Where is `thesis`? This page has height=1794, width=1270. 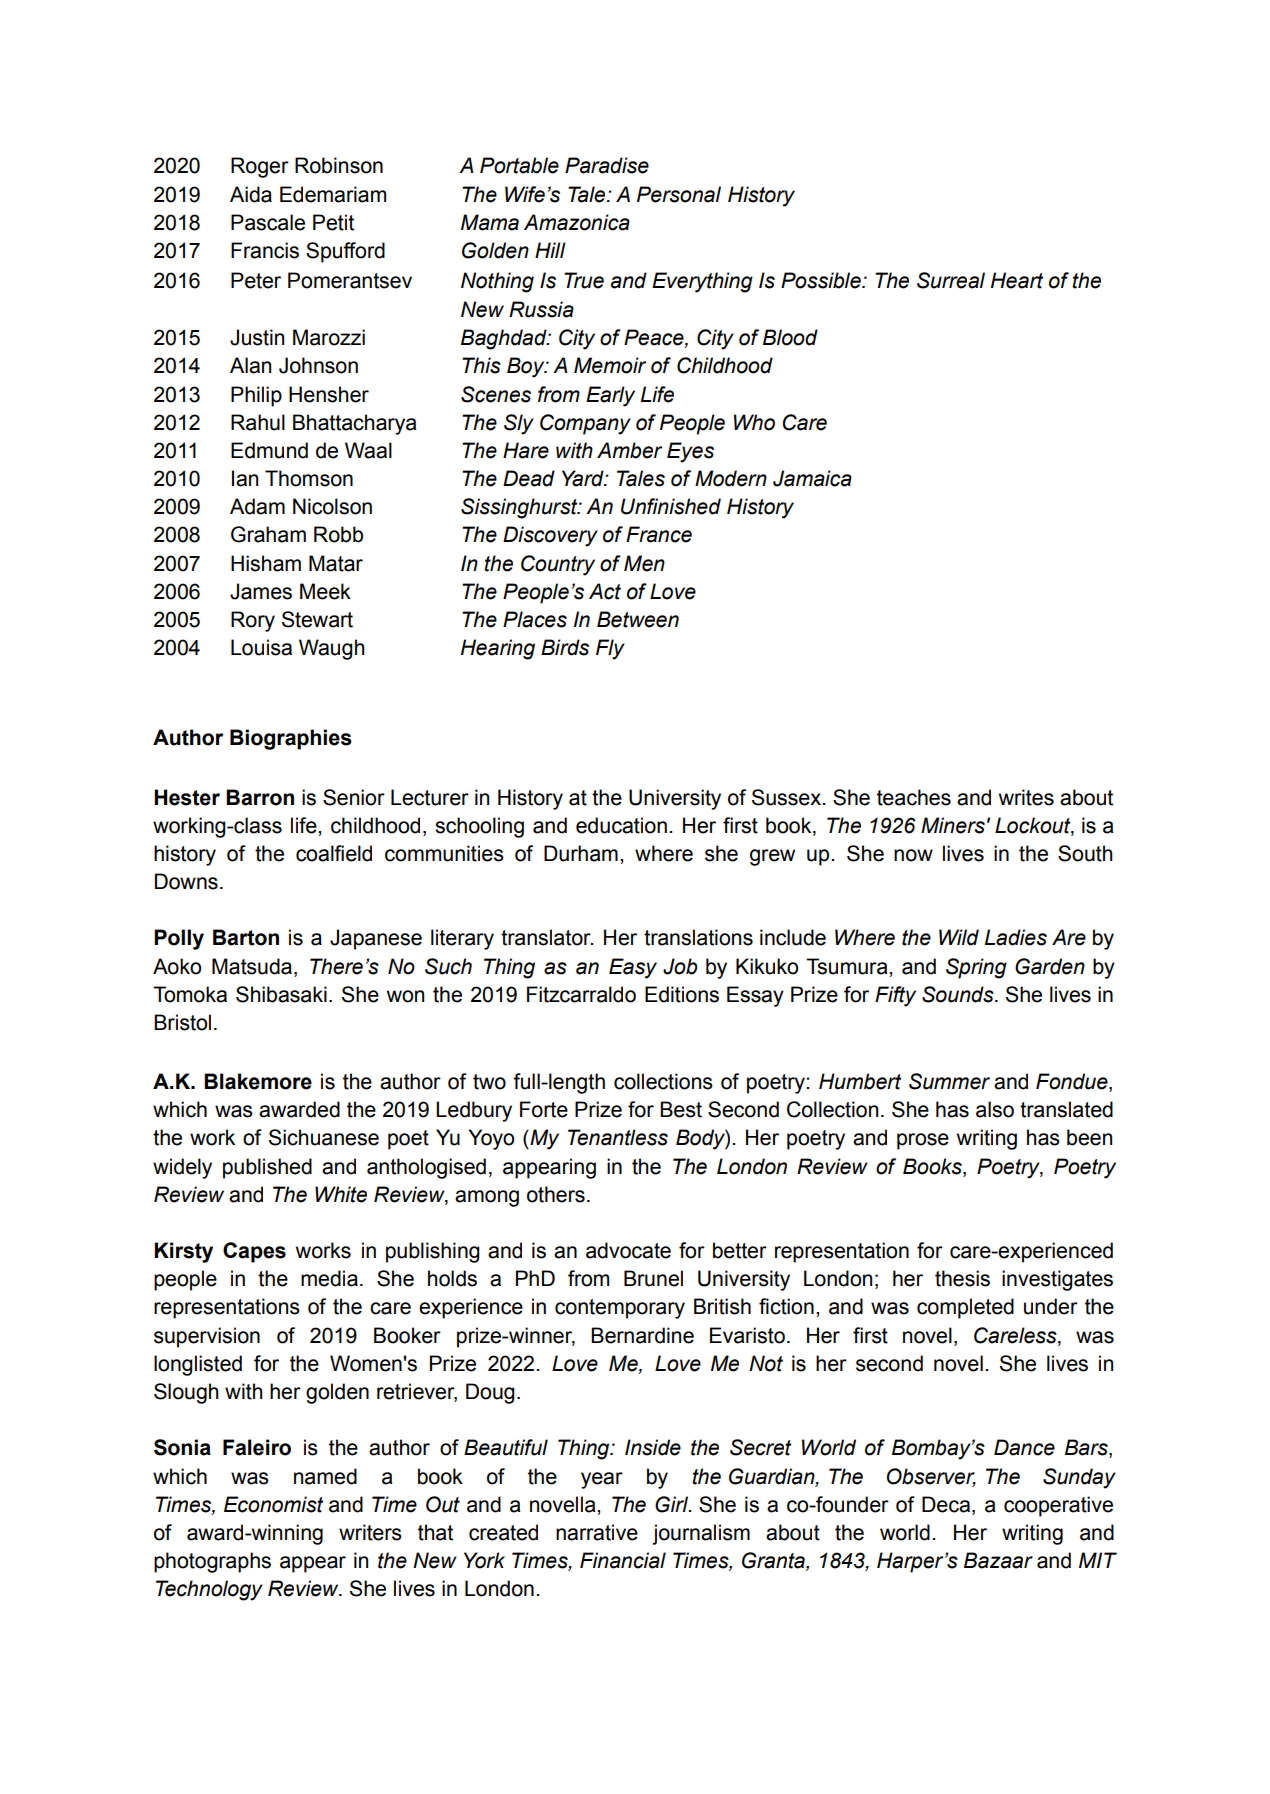 thesis is located at coordinates (962, 1278).
